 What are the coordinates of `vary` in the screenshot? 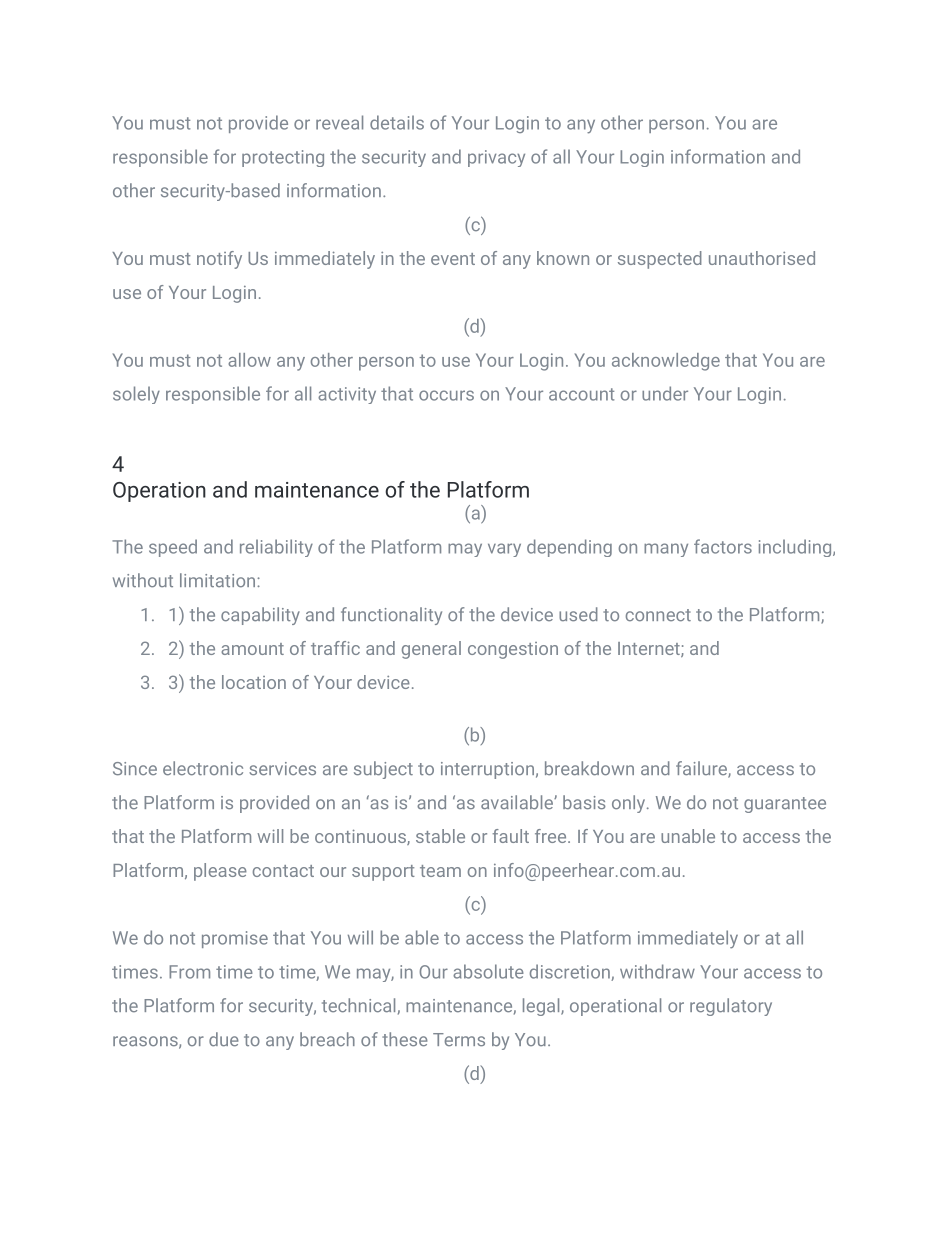 It's located at (504, 550).
